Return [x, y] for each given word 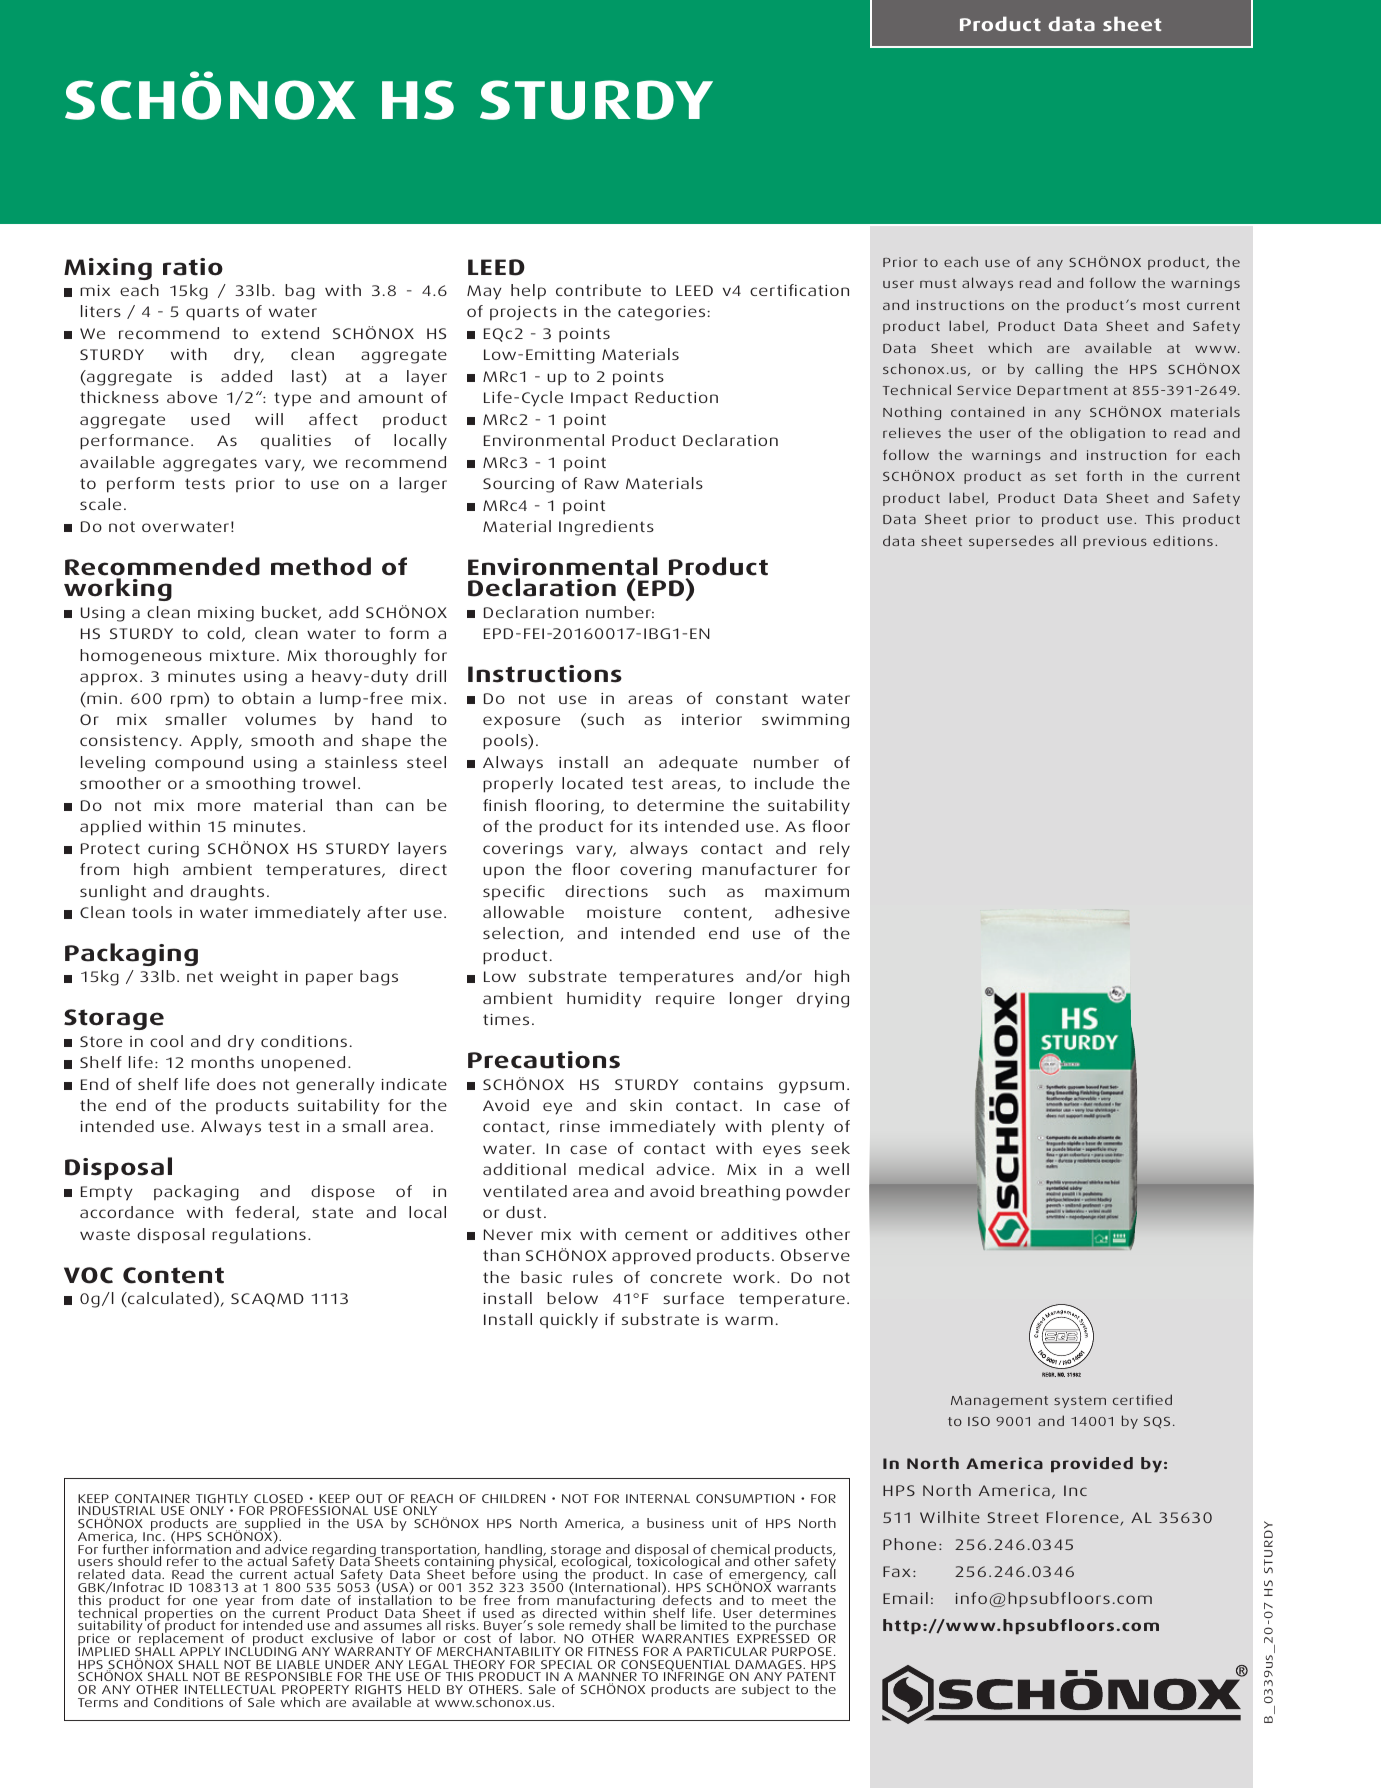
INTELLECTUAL [230, 1689]
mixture [242, 655]
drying [823, 1000]
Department [1062, 392]
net [200, 976]
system [1080, 1402]
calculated [169, 1299]
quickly [569, 1321]
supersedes [1011, 542]
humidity [604, 1000]
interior [712, 719]
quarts [212, 313]
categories [661, 313]
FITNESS [613, 1651]
